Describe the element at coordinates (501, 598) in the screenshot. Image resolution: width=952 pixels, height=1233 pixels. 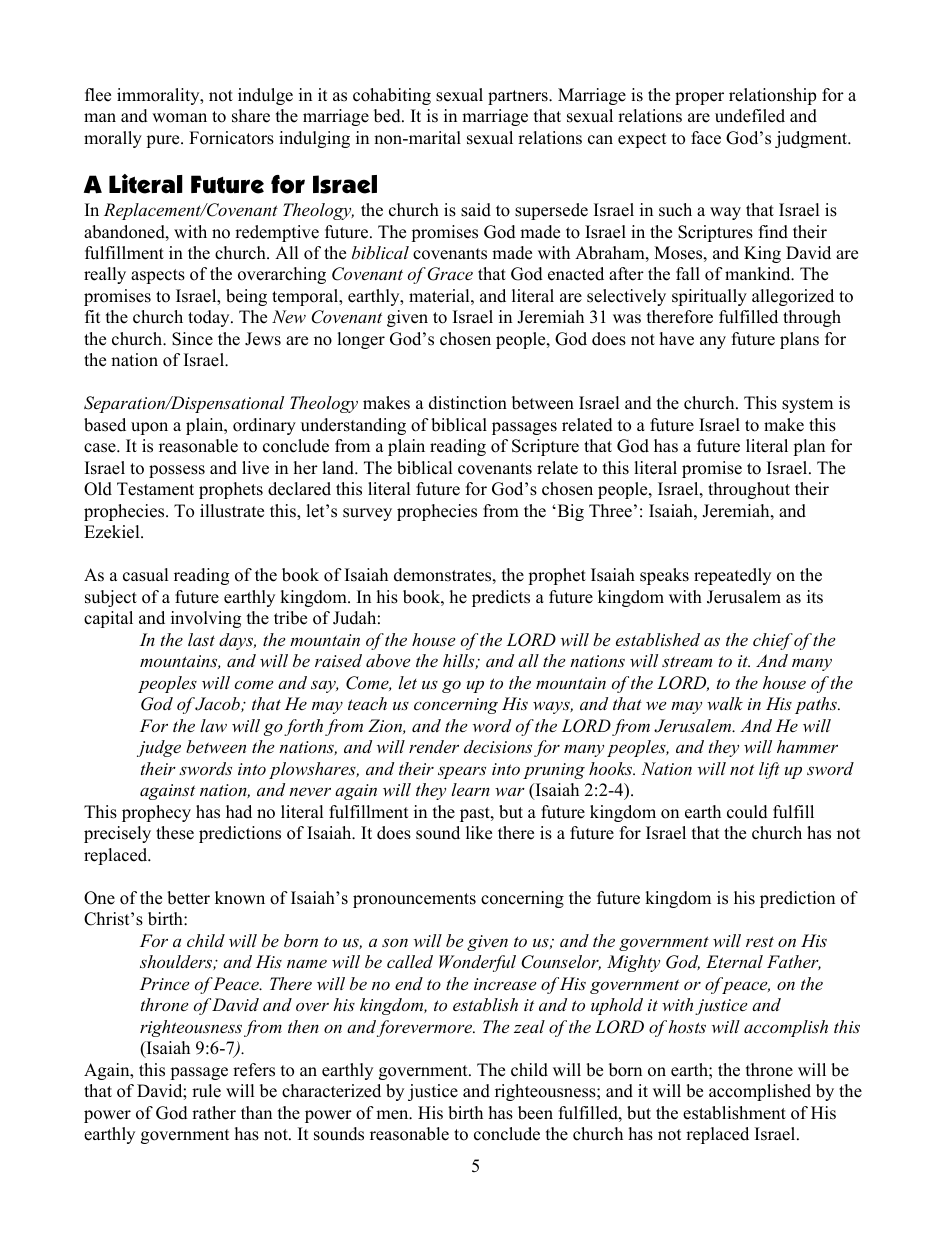
I see `predicts` at that location.
